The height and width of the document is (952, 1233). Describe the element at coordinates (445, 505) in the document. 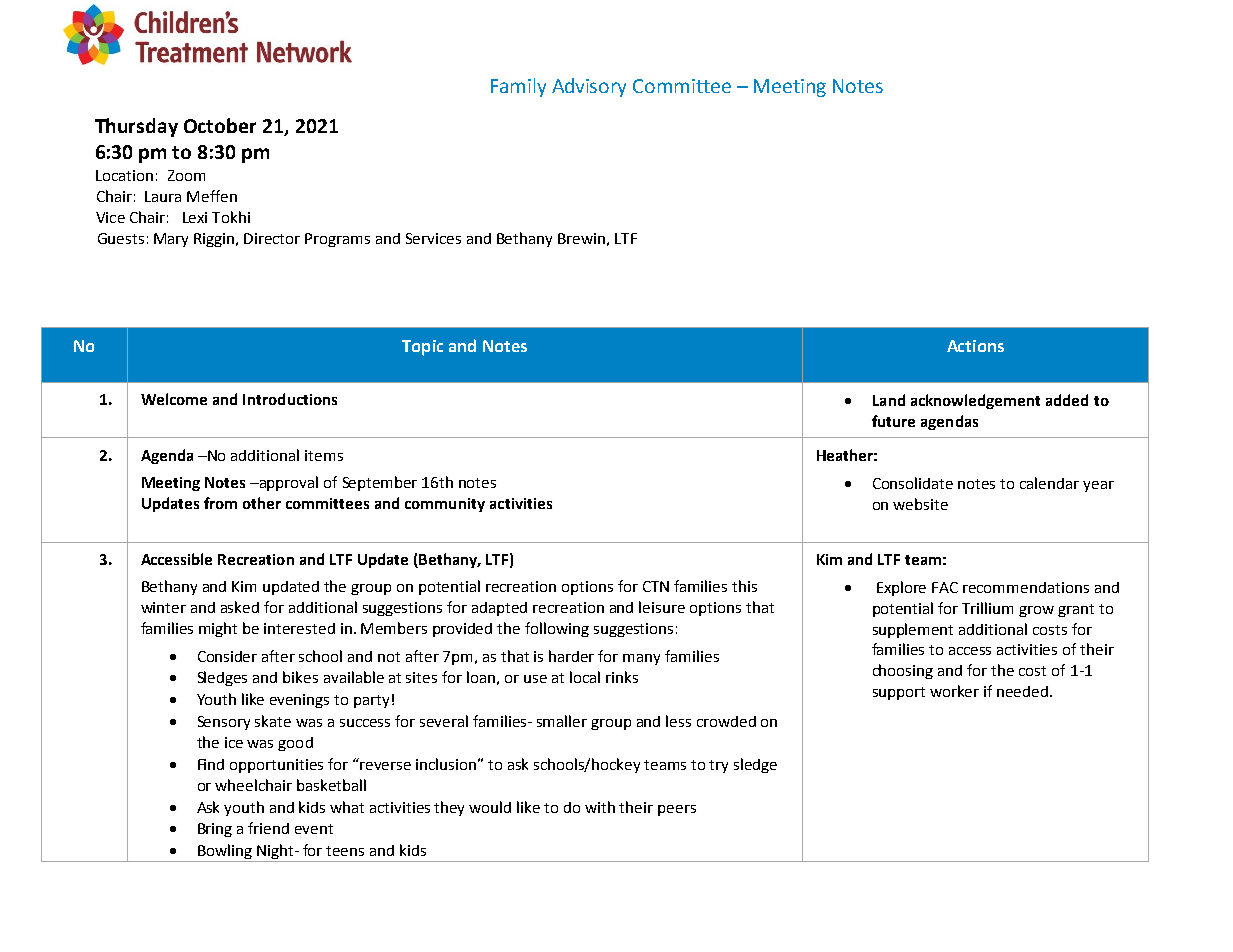

I see `community` at that location.
